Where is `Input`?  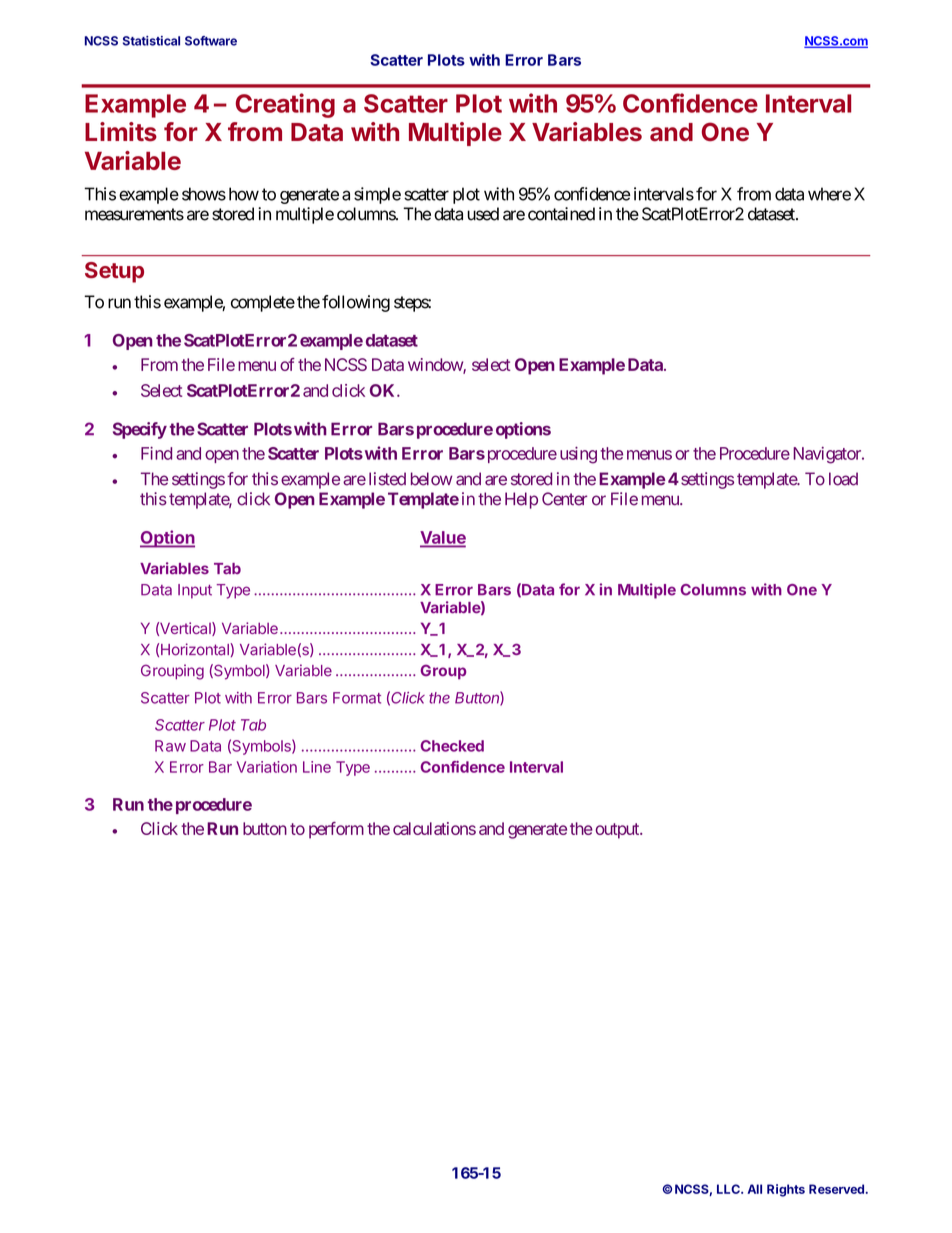 Input is located at coordinates (195, 591).
